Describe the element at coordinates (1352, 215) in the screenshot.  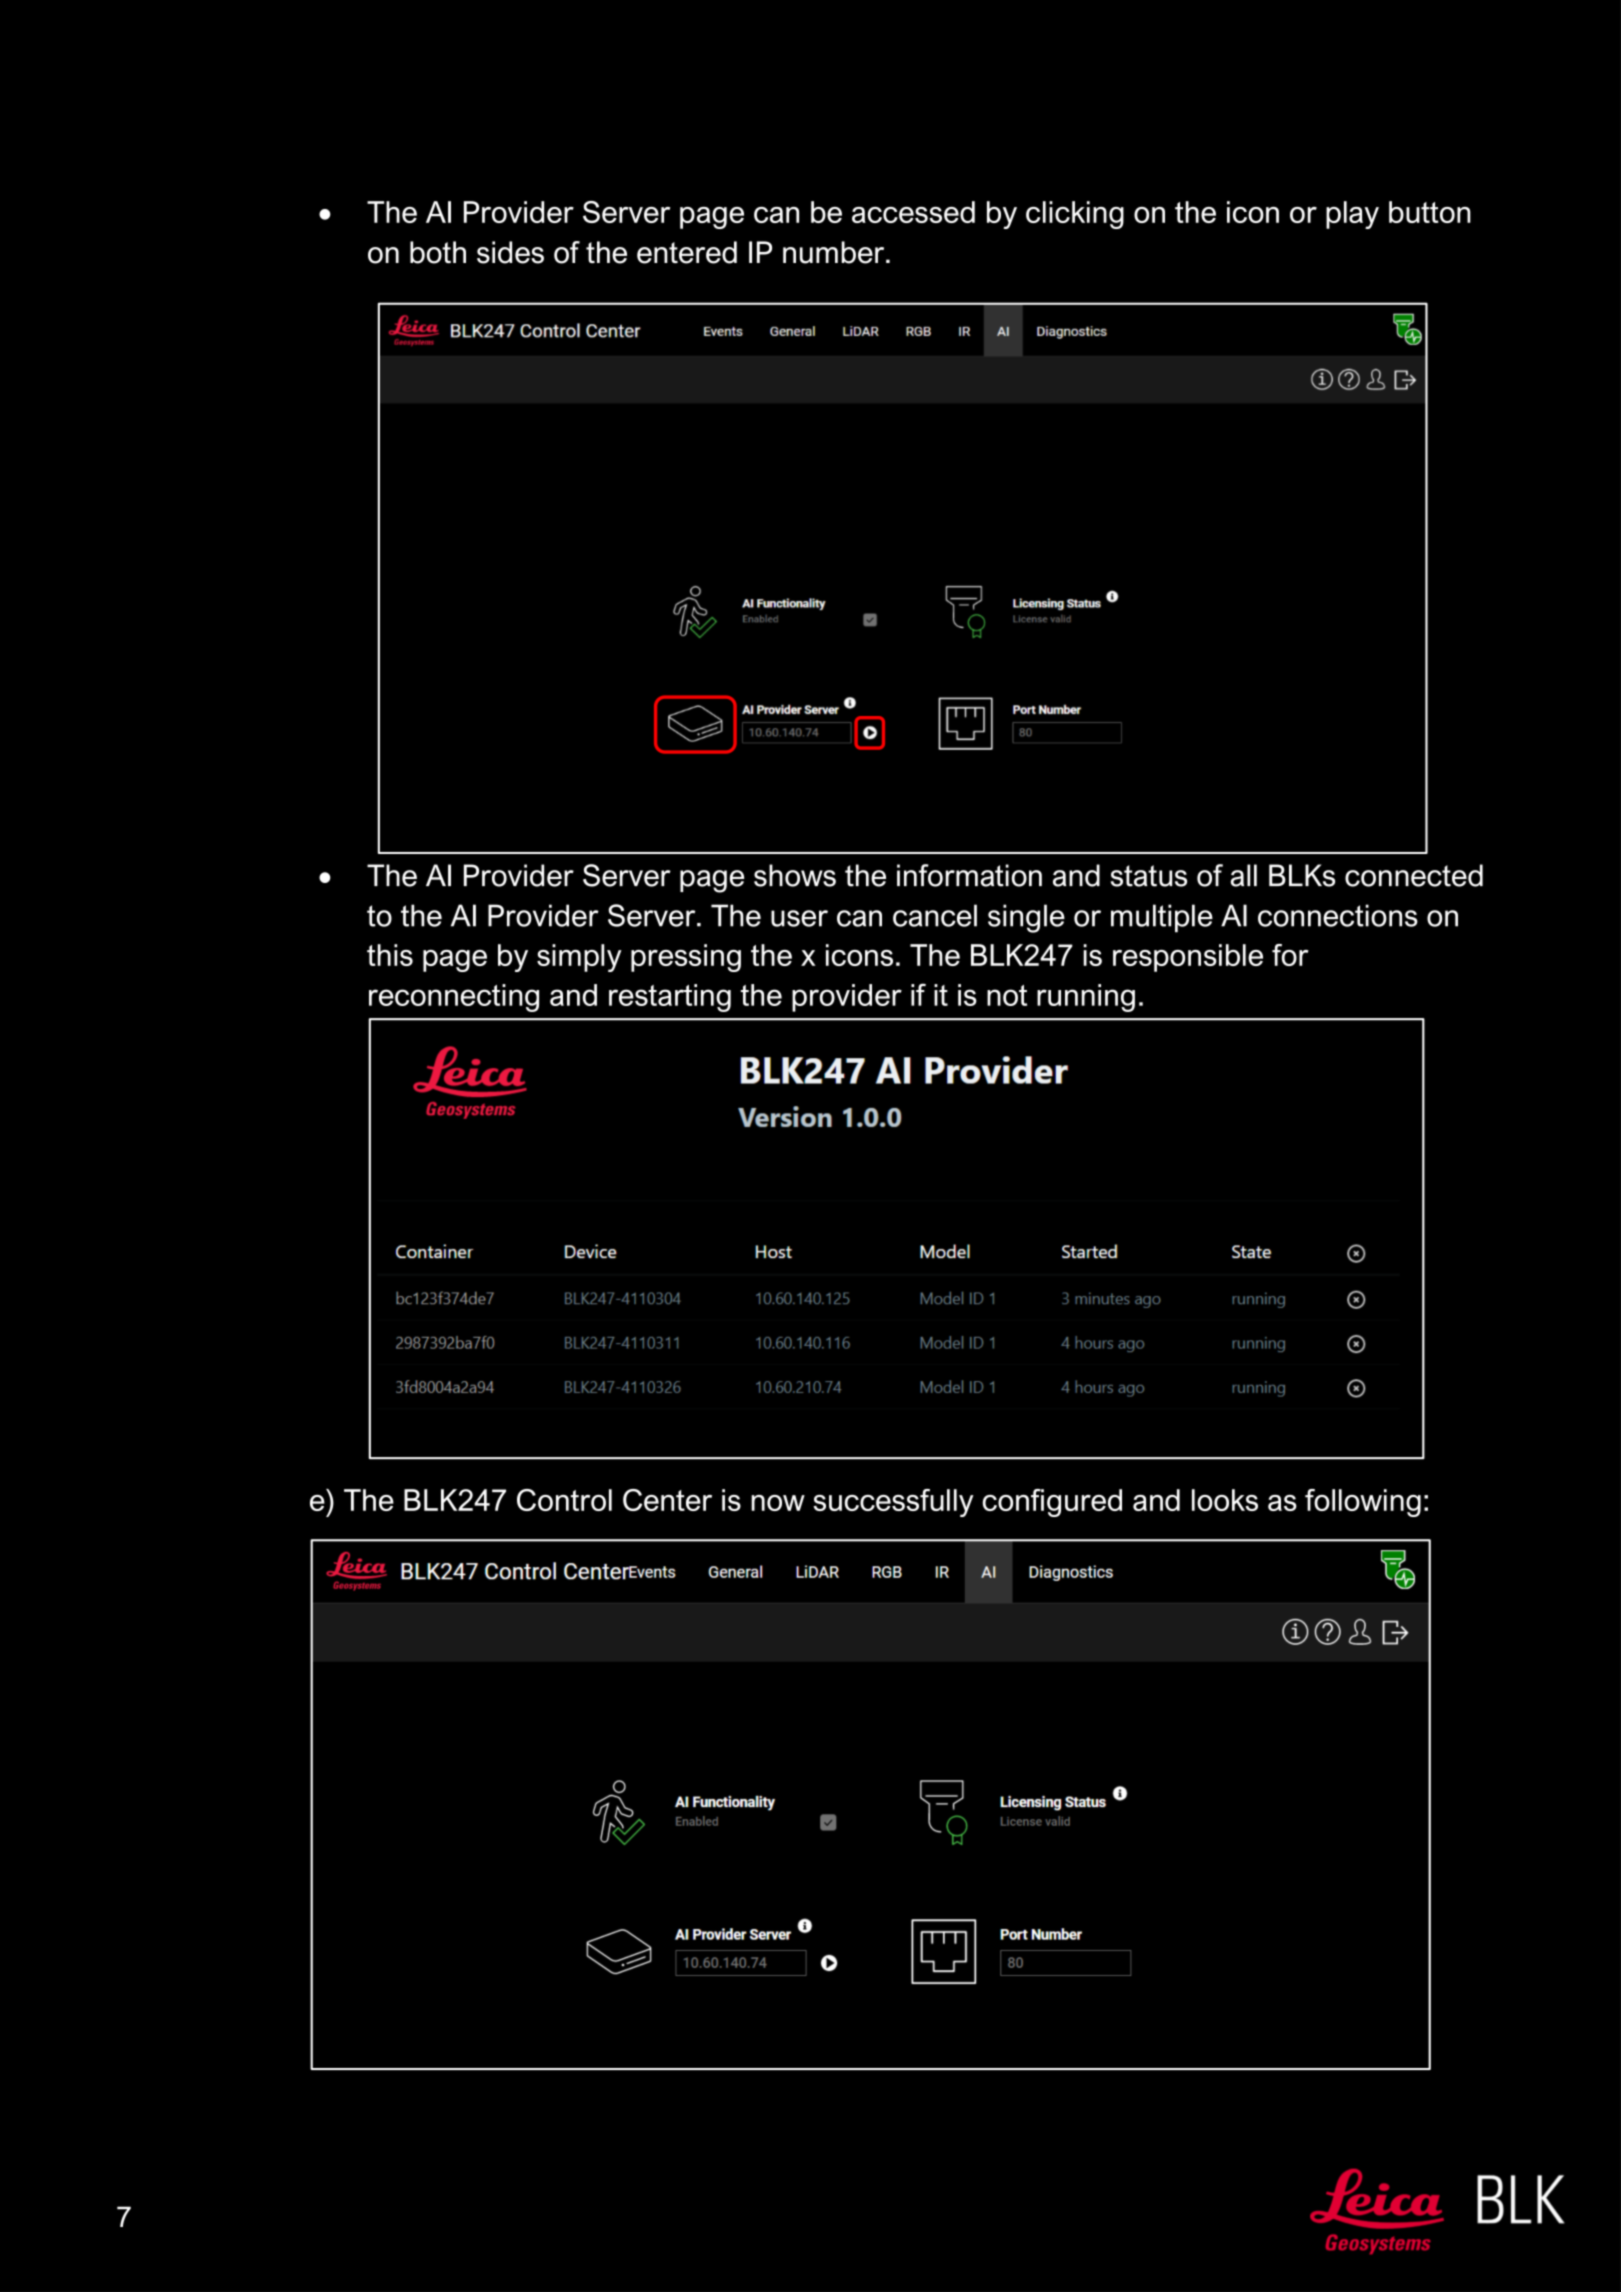
I see `play` at that location.
